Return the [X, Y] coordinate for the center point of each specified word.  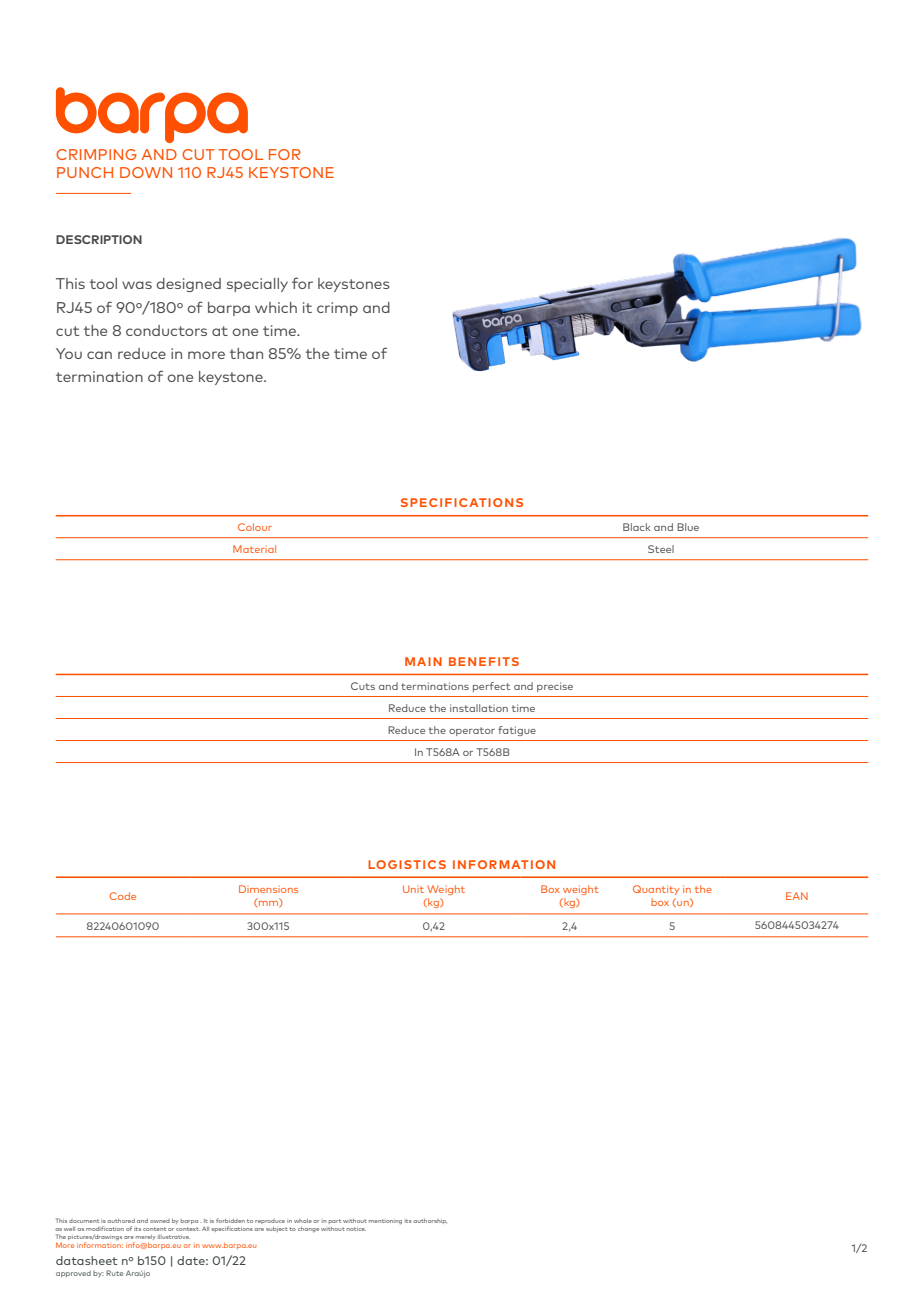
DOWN [146, 172]
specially [257, 285]
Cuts [363, 686]
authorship [430, 1221]
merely [146, 1237]
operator [472, 731]
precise [555, 687]
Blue [688, 527]
